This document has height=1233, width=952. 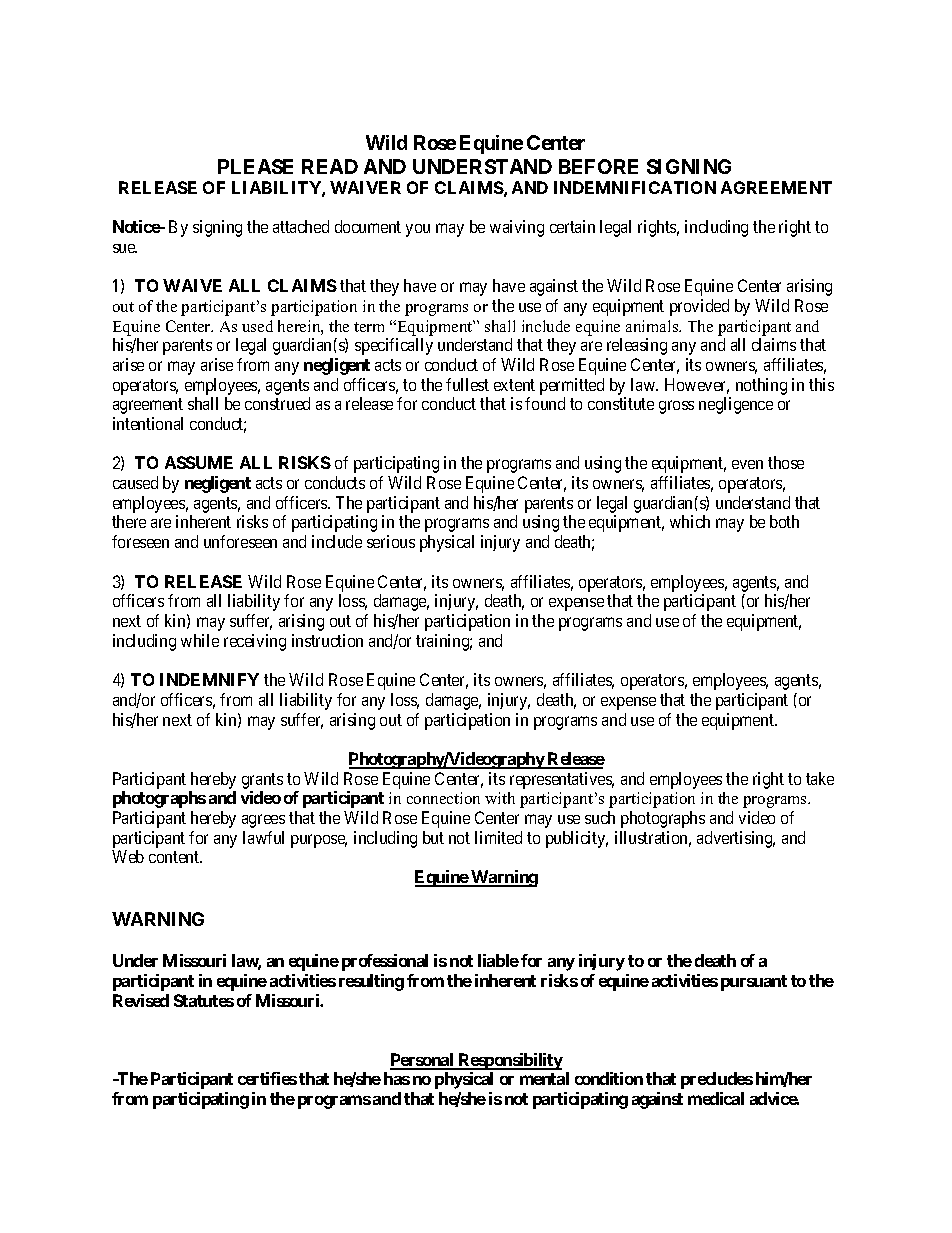 What do you see at coordinates (255, 166) in the document?
I see `PLEASE` at bounding box center [255, 166].
